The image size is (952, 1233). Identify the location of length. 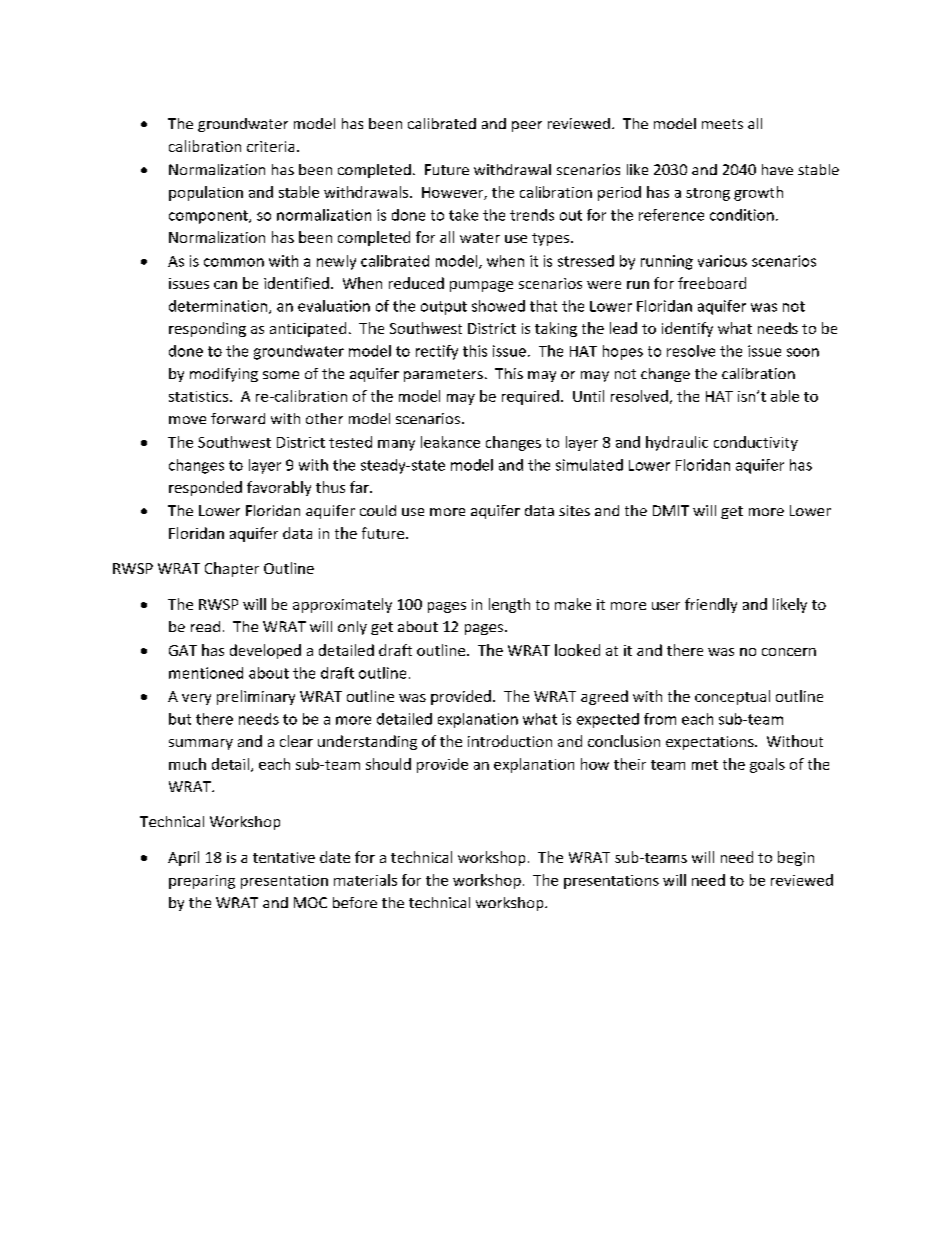
(509, 605).
